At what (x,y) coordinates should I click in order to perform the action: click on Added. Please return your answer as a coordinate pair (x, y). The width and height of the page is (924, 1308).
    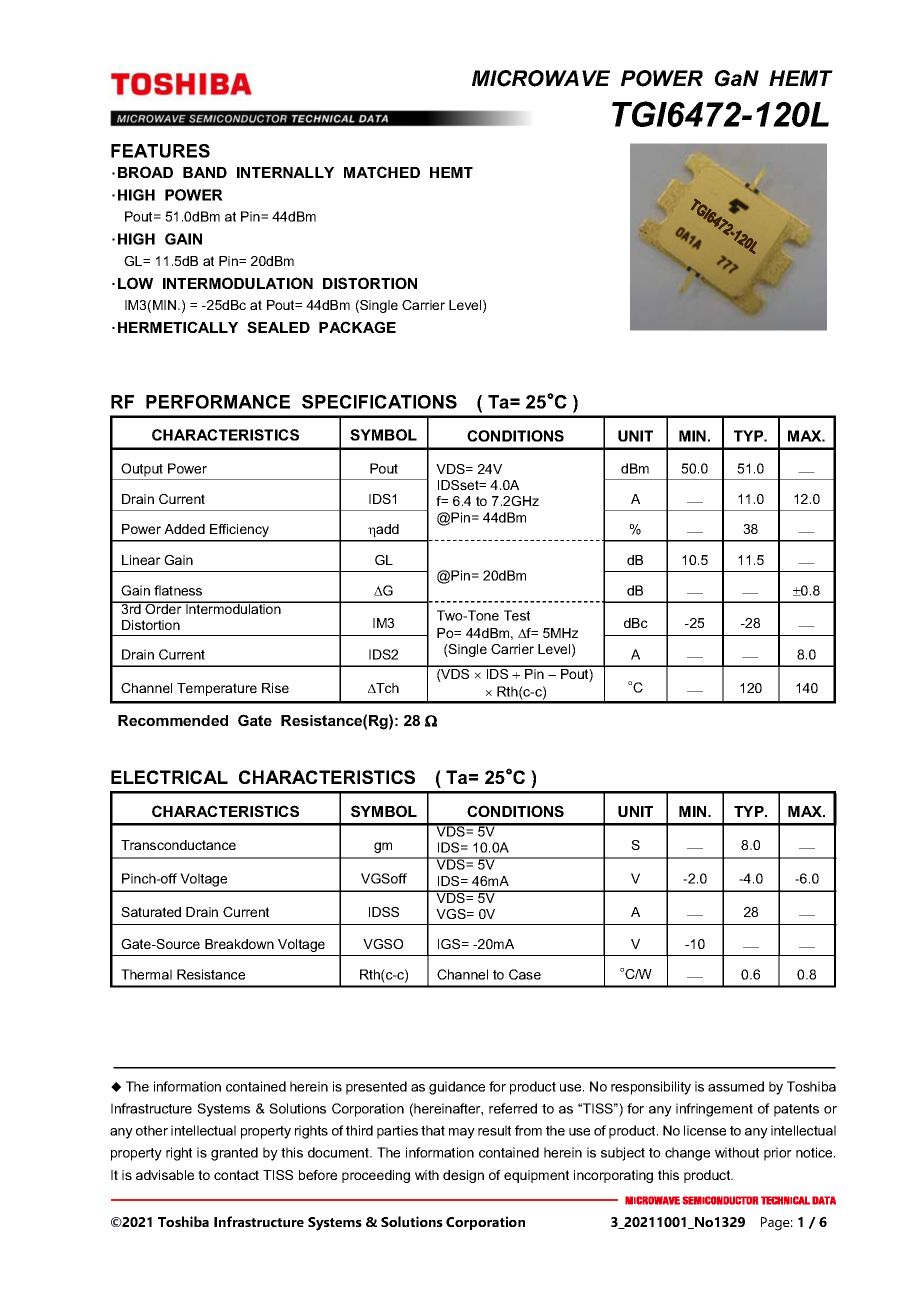
    Looking at the image, I should click on (184, 529).
